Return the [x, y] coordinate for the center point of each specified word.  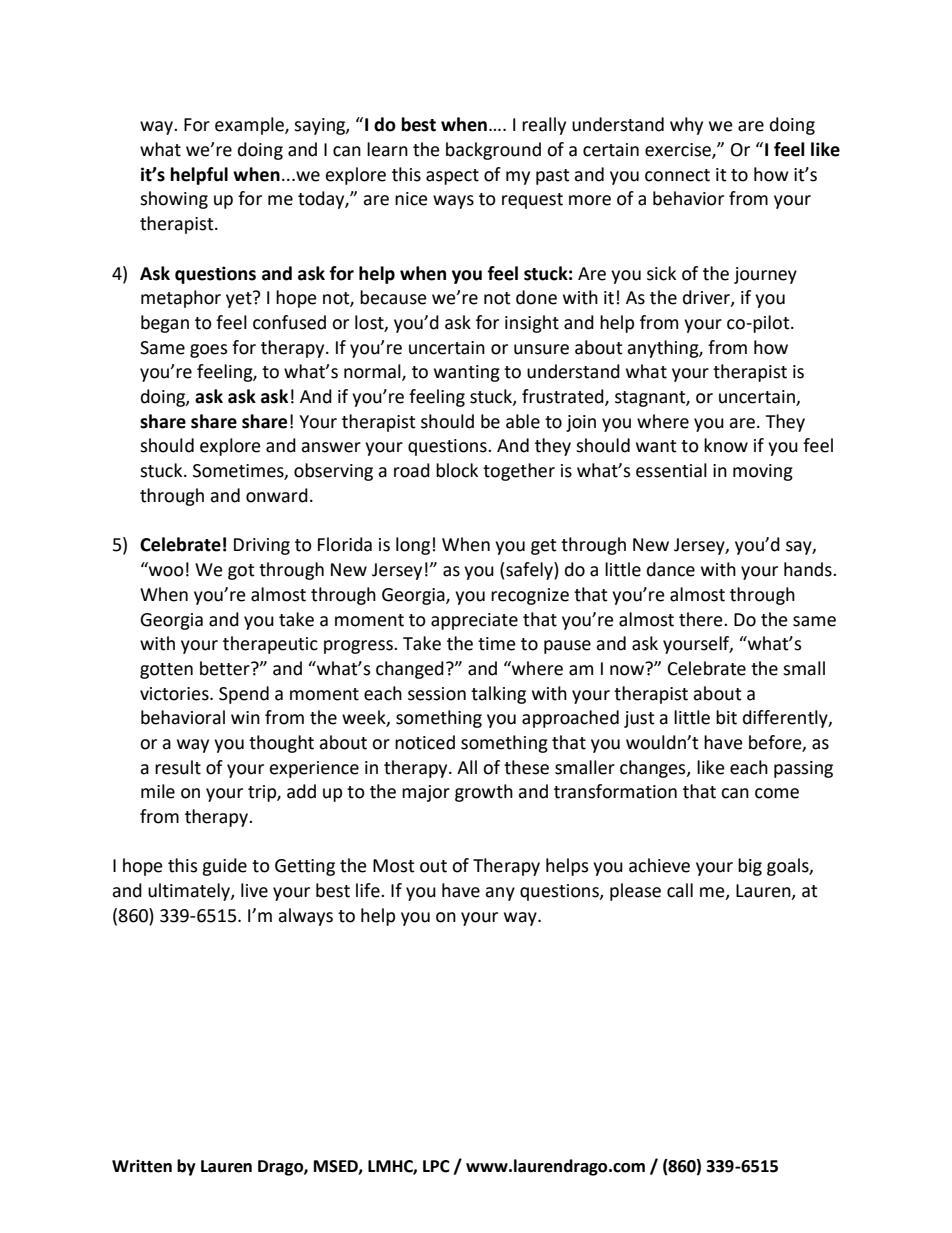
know [726, 445]
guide [224, 867]
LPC [436, 1166]
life [369, 890]
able [523, 421]
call [680, 890]
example [250, 126]
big [750, 867]
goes [209, 351]
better [226, 668]
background [493, 151]
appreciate [474, 621]
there [702, 619]
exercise [679, 150]
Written [142, 1166]
